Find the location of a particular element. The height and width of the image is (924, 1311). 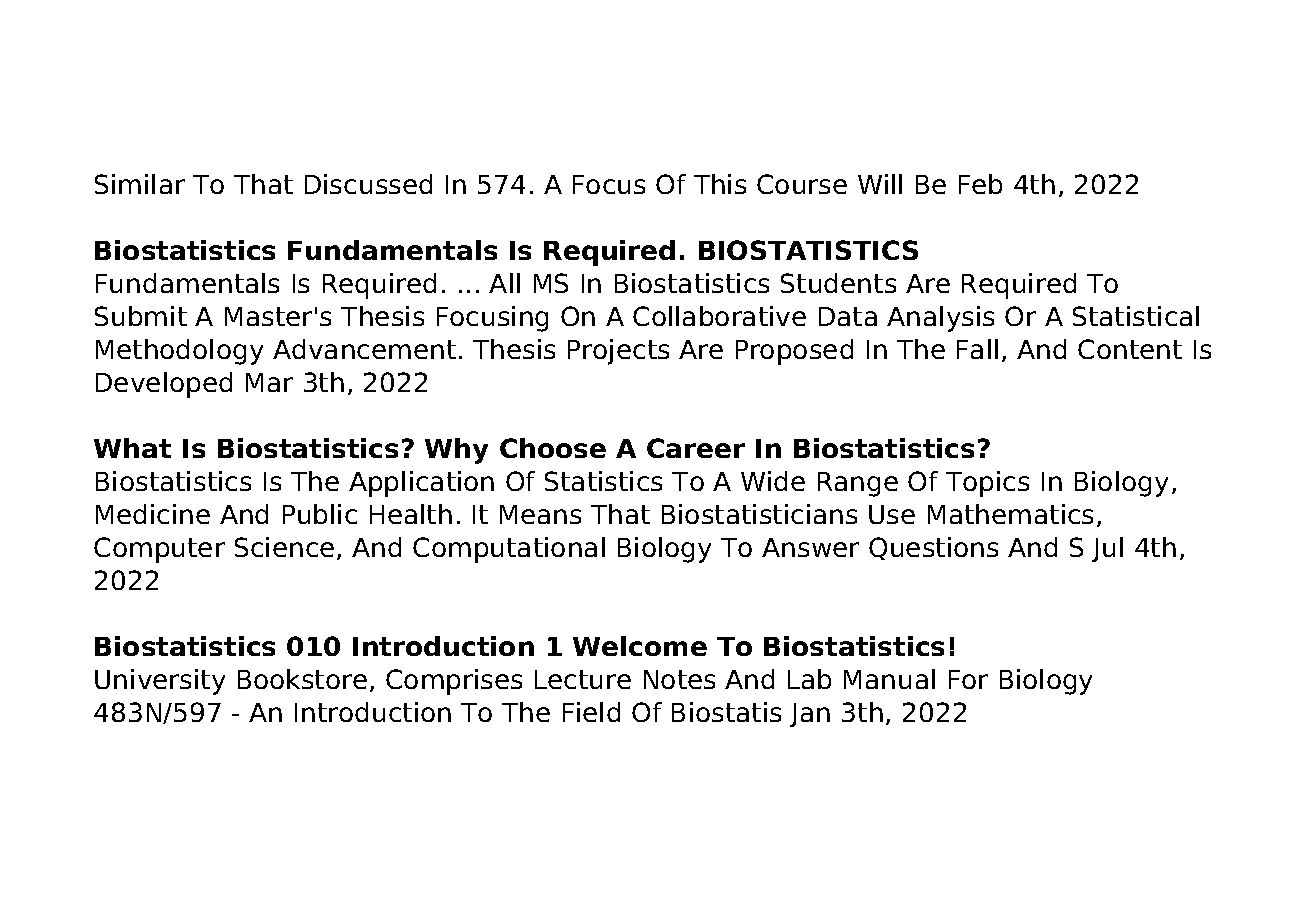

Means is located at coordinates (540, 514).
